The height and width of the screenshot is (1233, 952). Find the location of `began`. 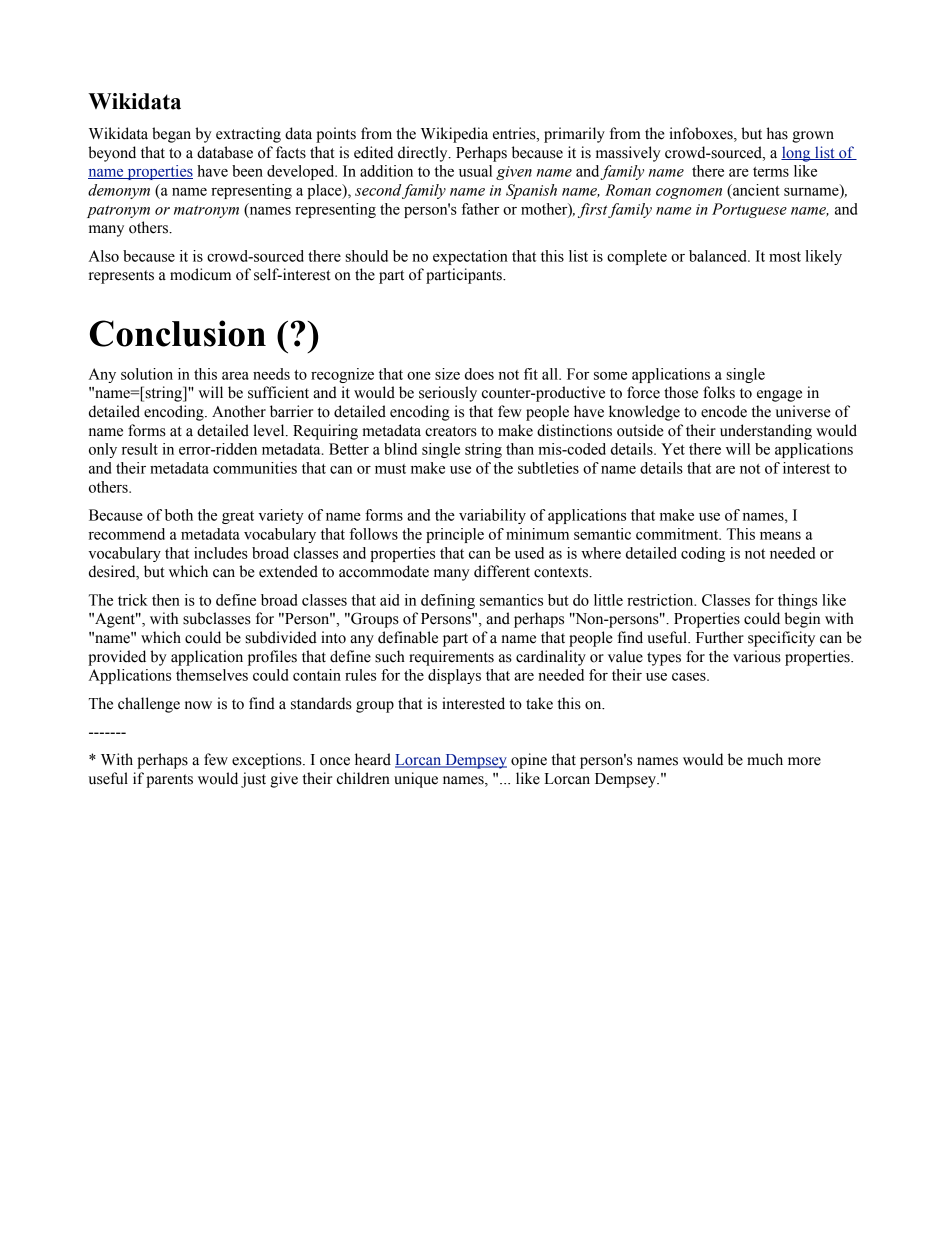

began is located at coordinates (171, 135).
